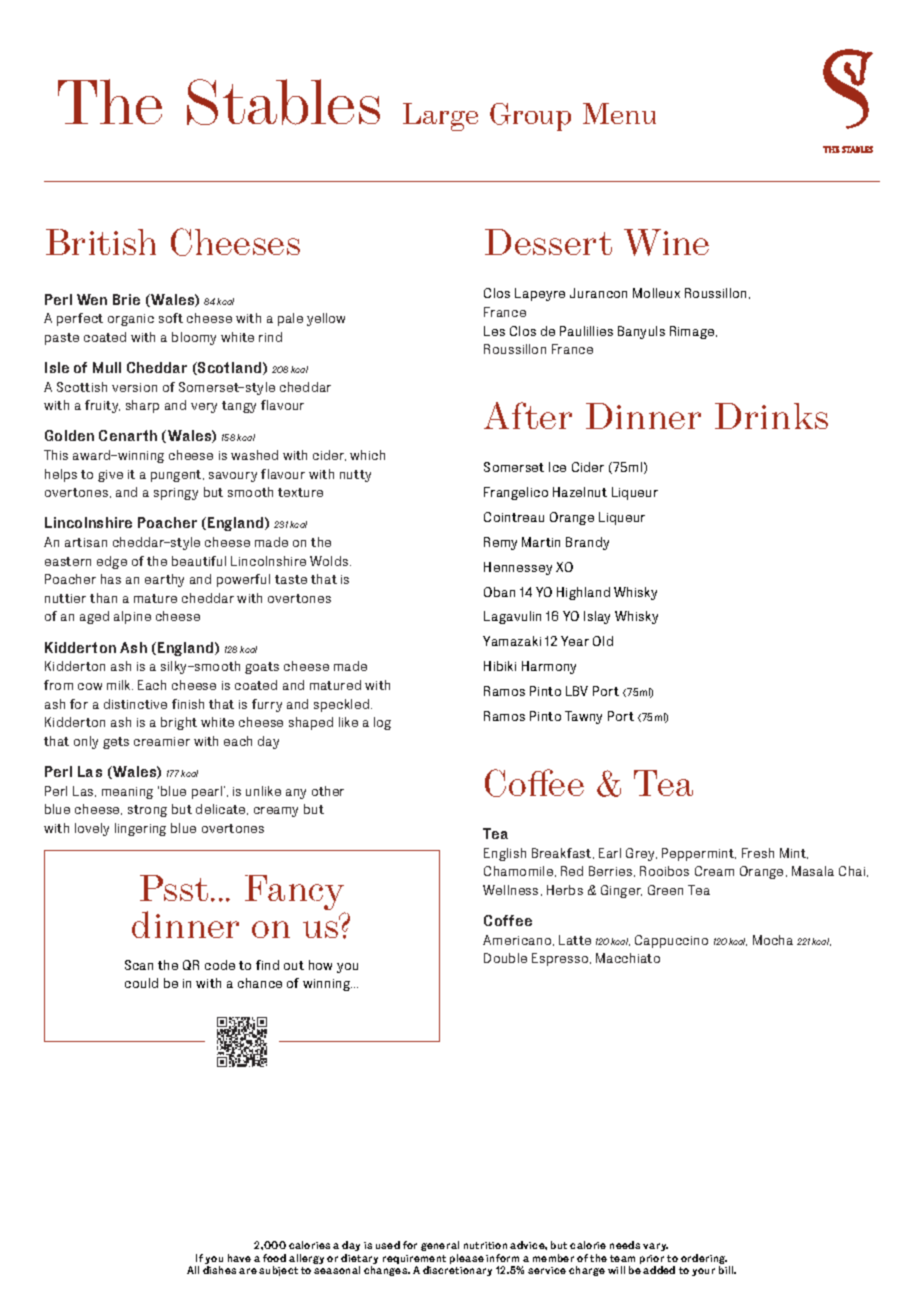 The width and height of the screenshot is (924, 1308). What do you see at coordinates (773, 940) in the screenshot?
I see `Mocha` at bounding box center [773, 940].
